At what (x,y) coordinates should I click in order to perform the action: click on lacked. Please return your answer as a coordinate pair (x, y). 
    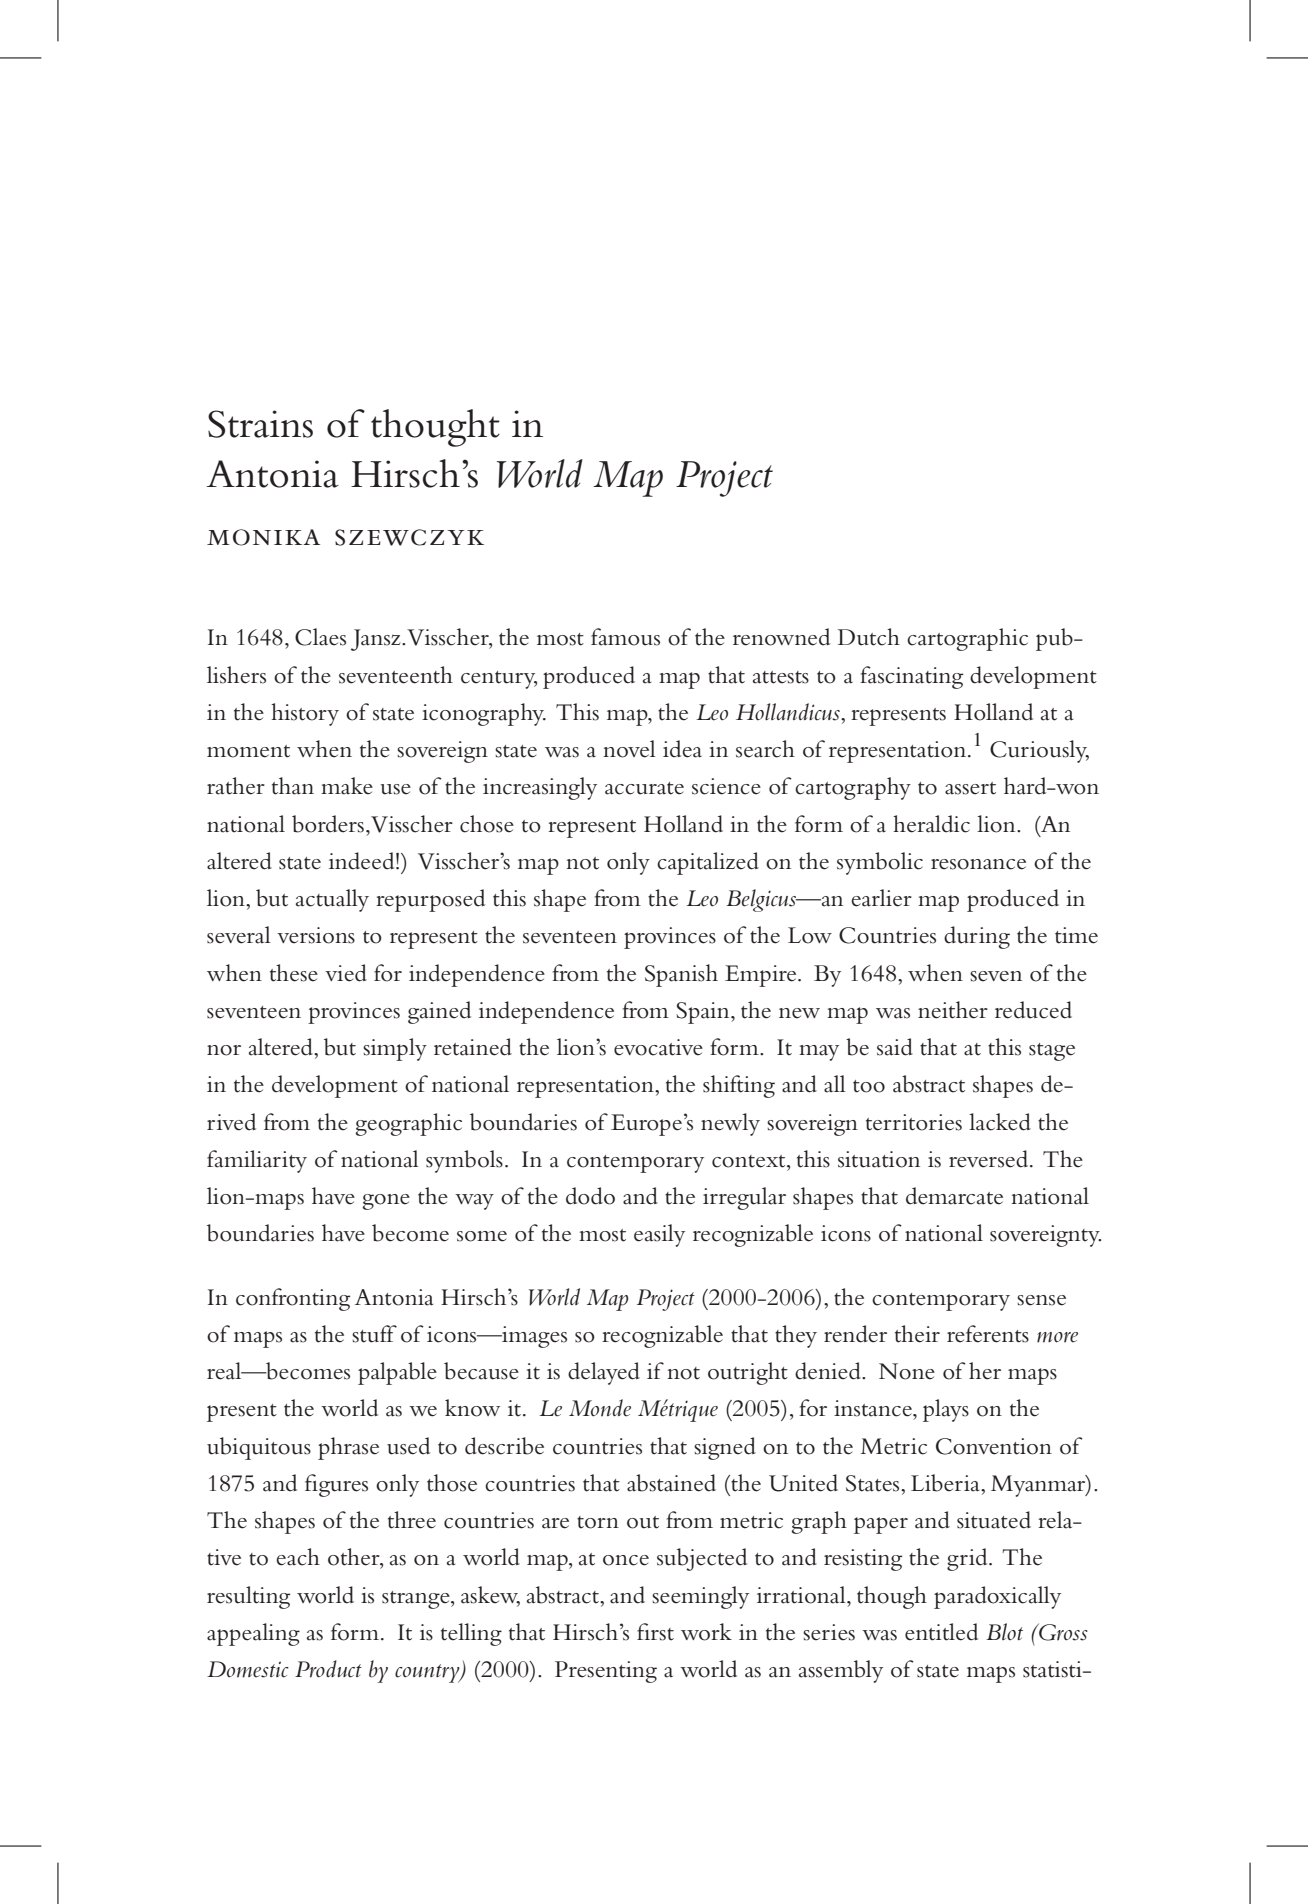
    Looking at the image, I should click on (1000, 1122).
